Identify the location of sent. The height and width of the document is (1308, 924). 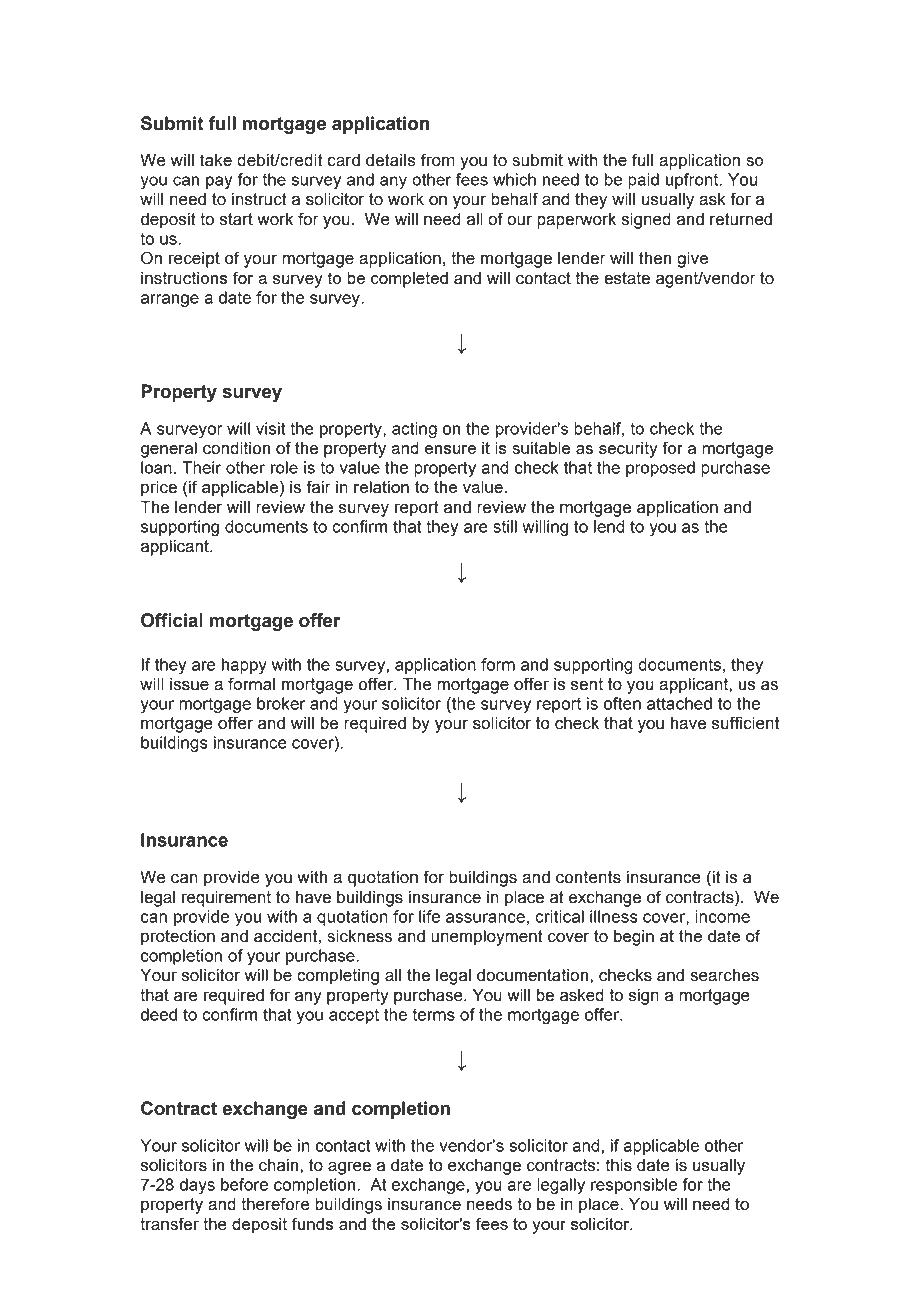
(587, 684).
